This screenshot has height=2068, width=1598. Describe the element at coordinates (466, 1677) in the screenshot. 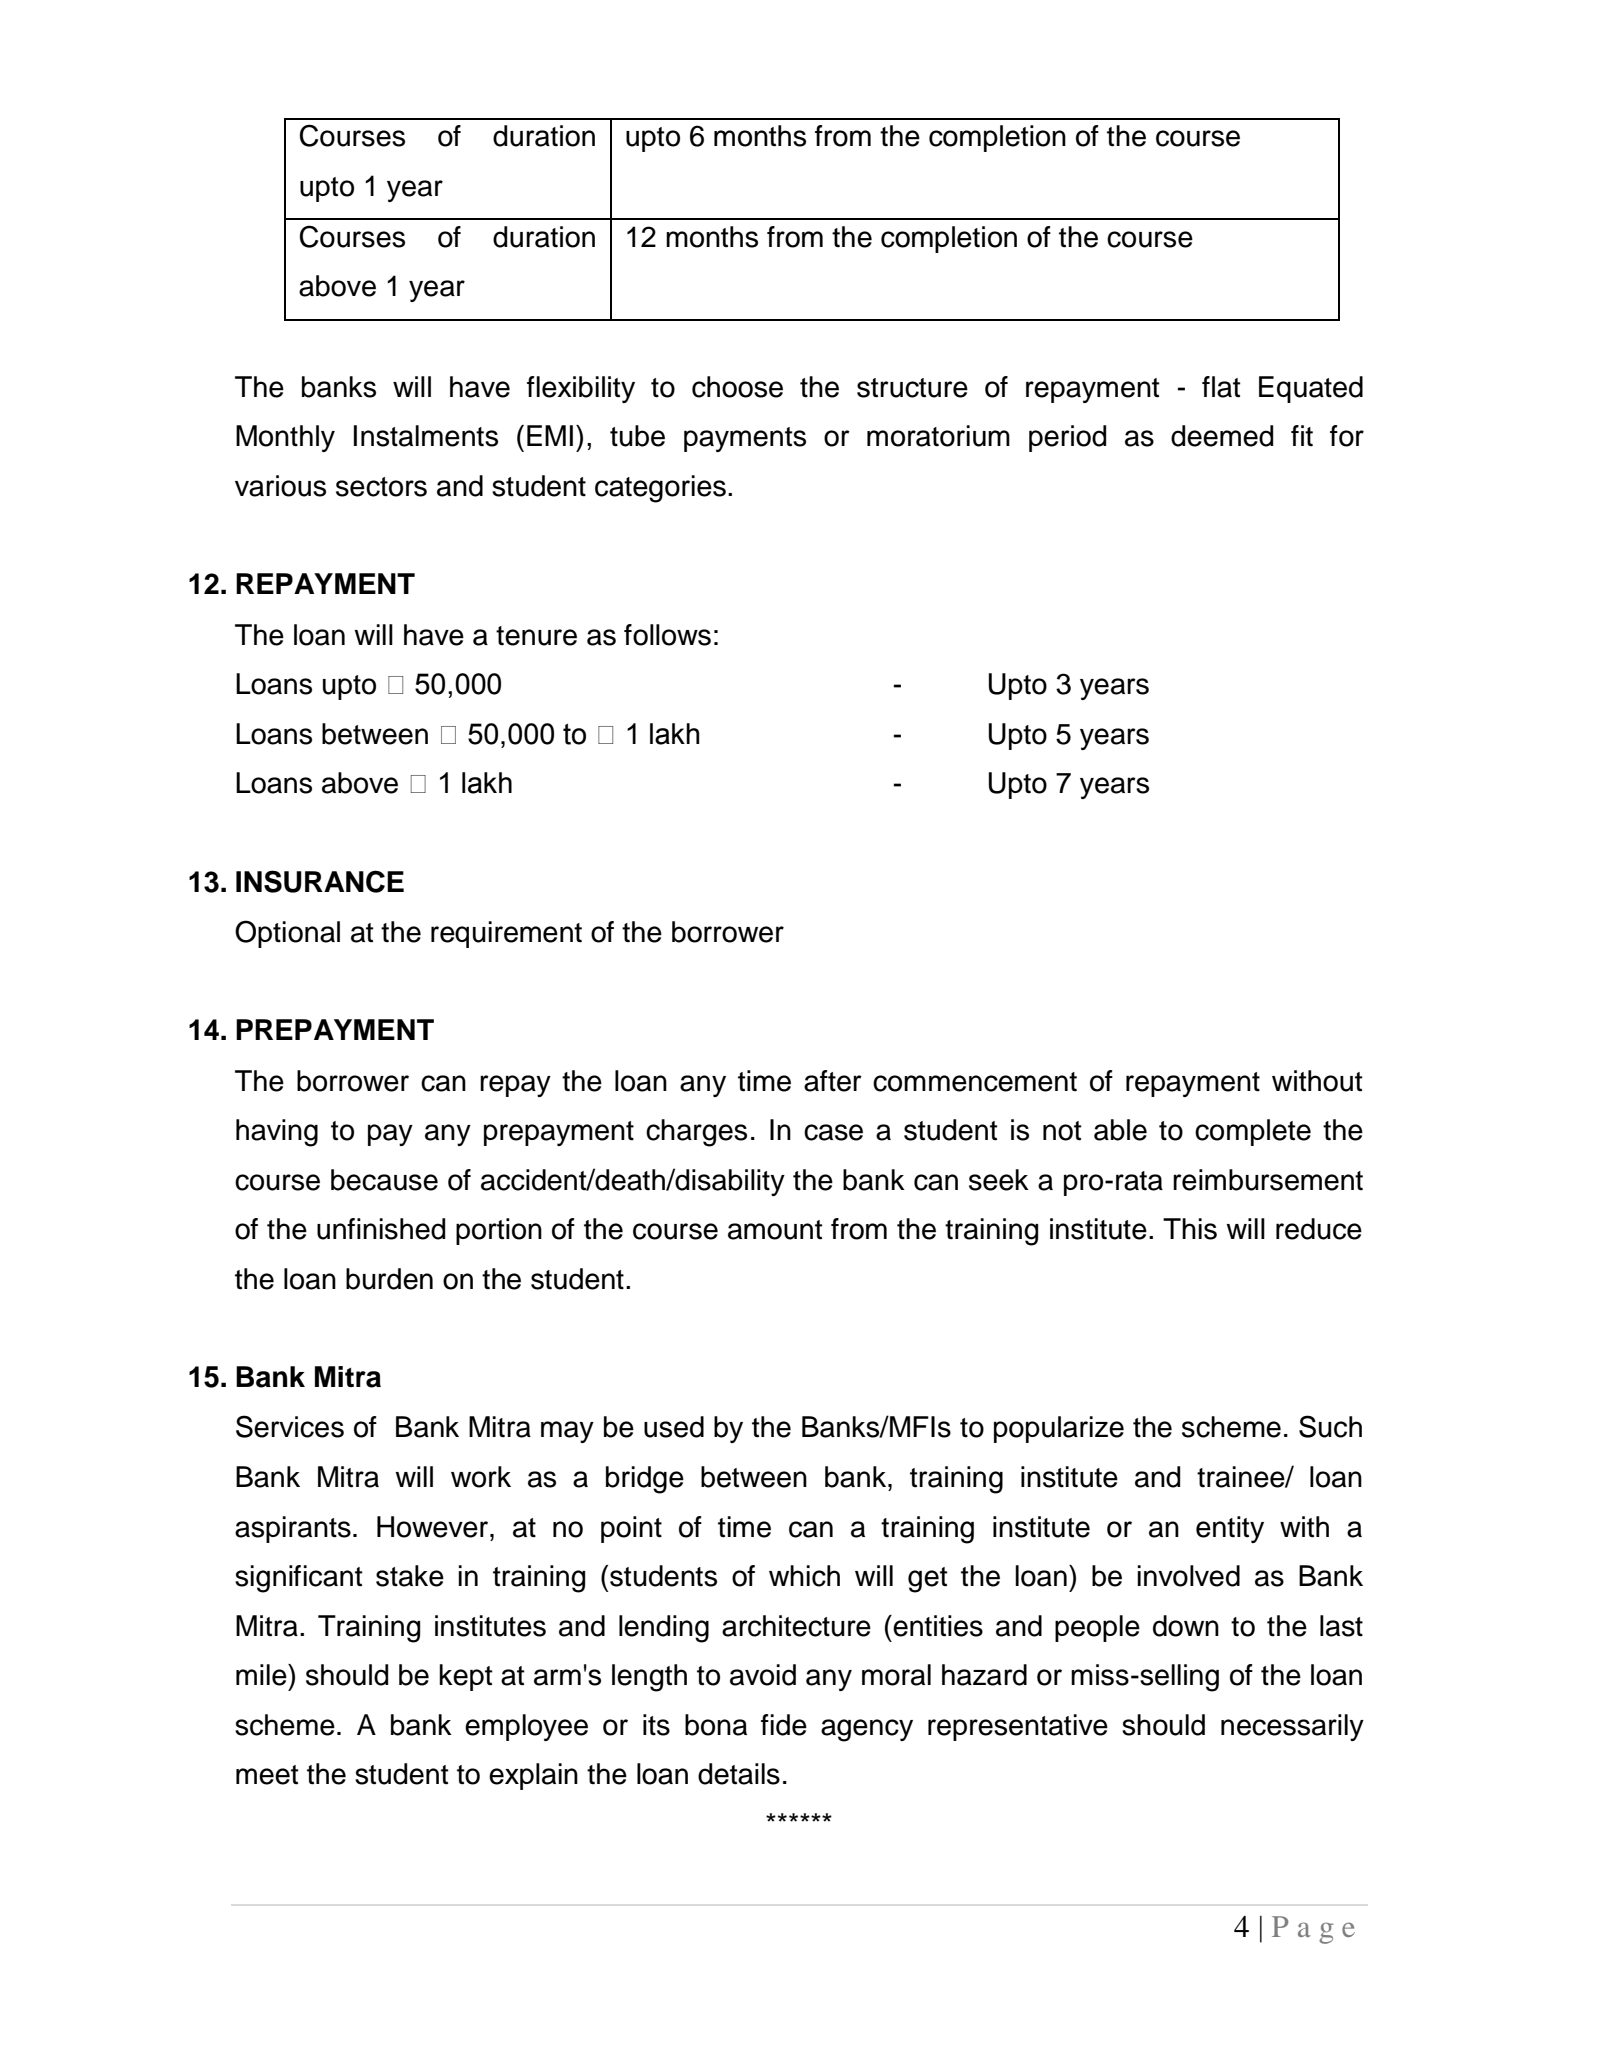

I see `kept` at that location.
